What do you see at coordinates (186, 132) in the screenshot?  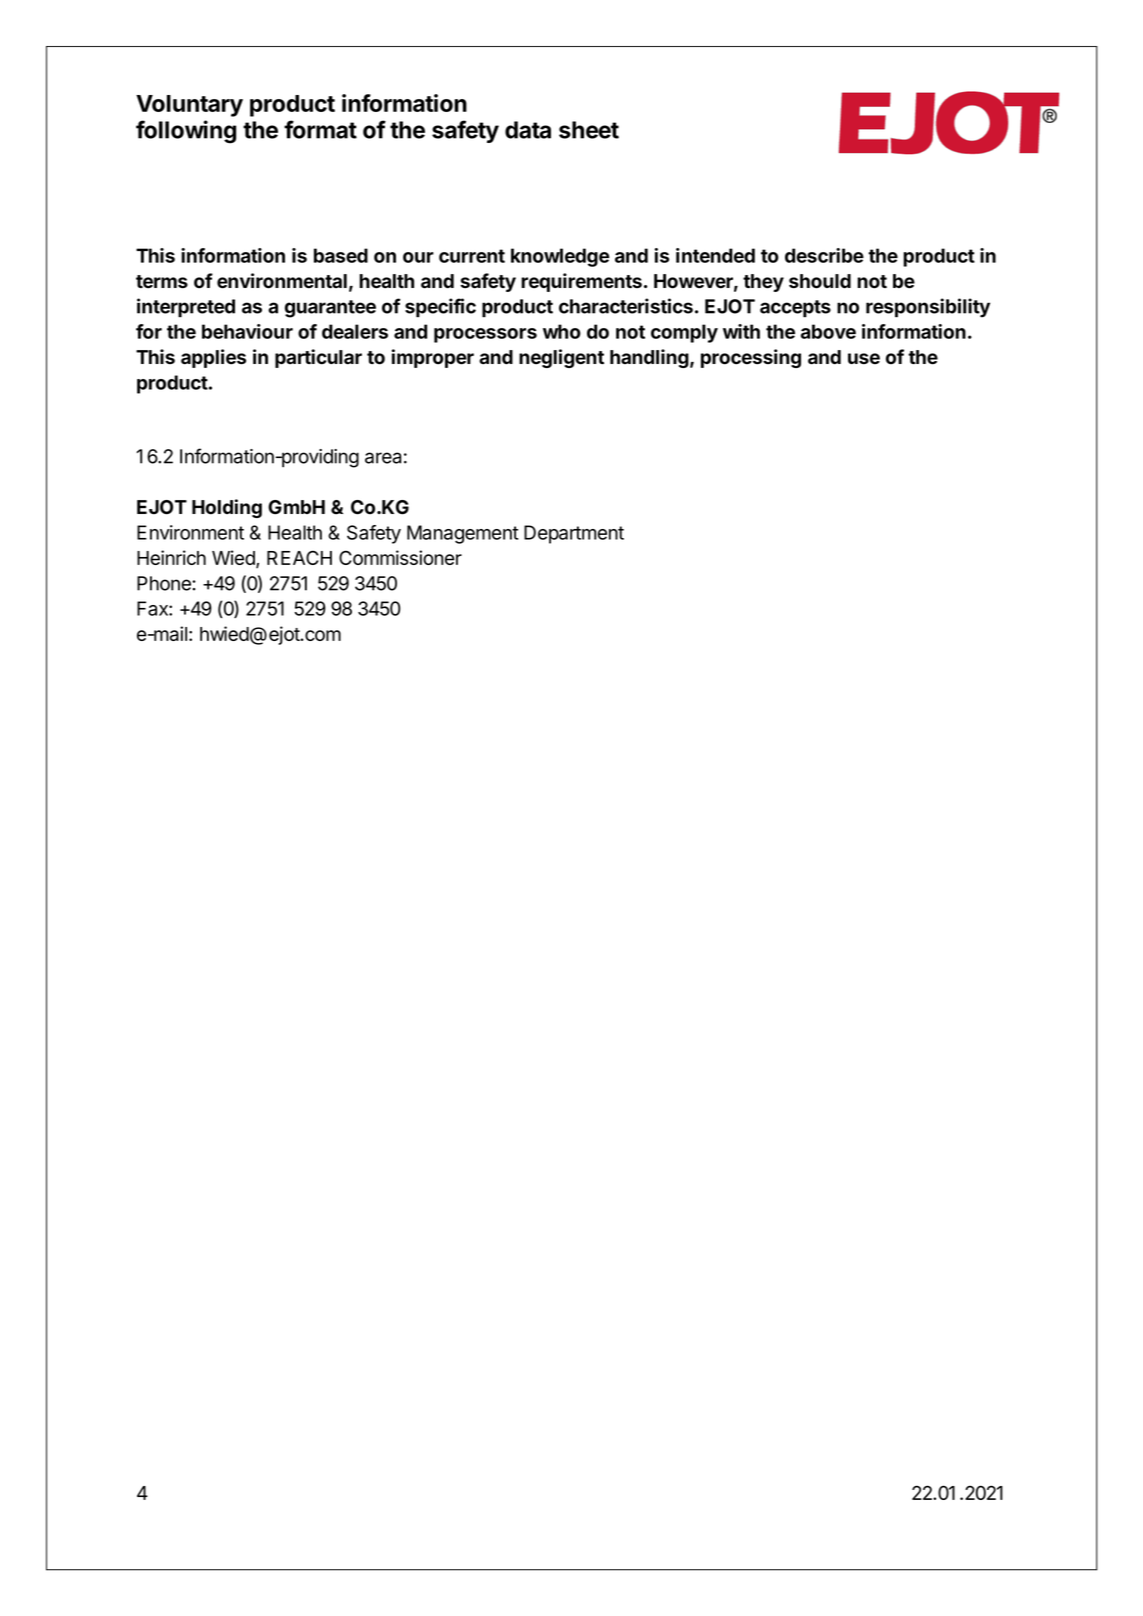 I see `following` at bounding box center [186, 132].
